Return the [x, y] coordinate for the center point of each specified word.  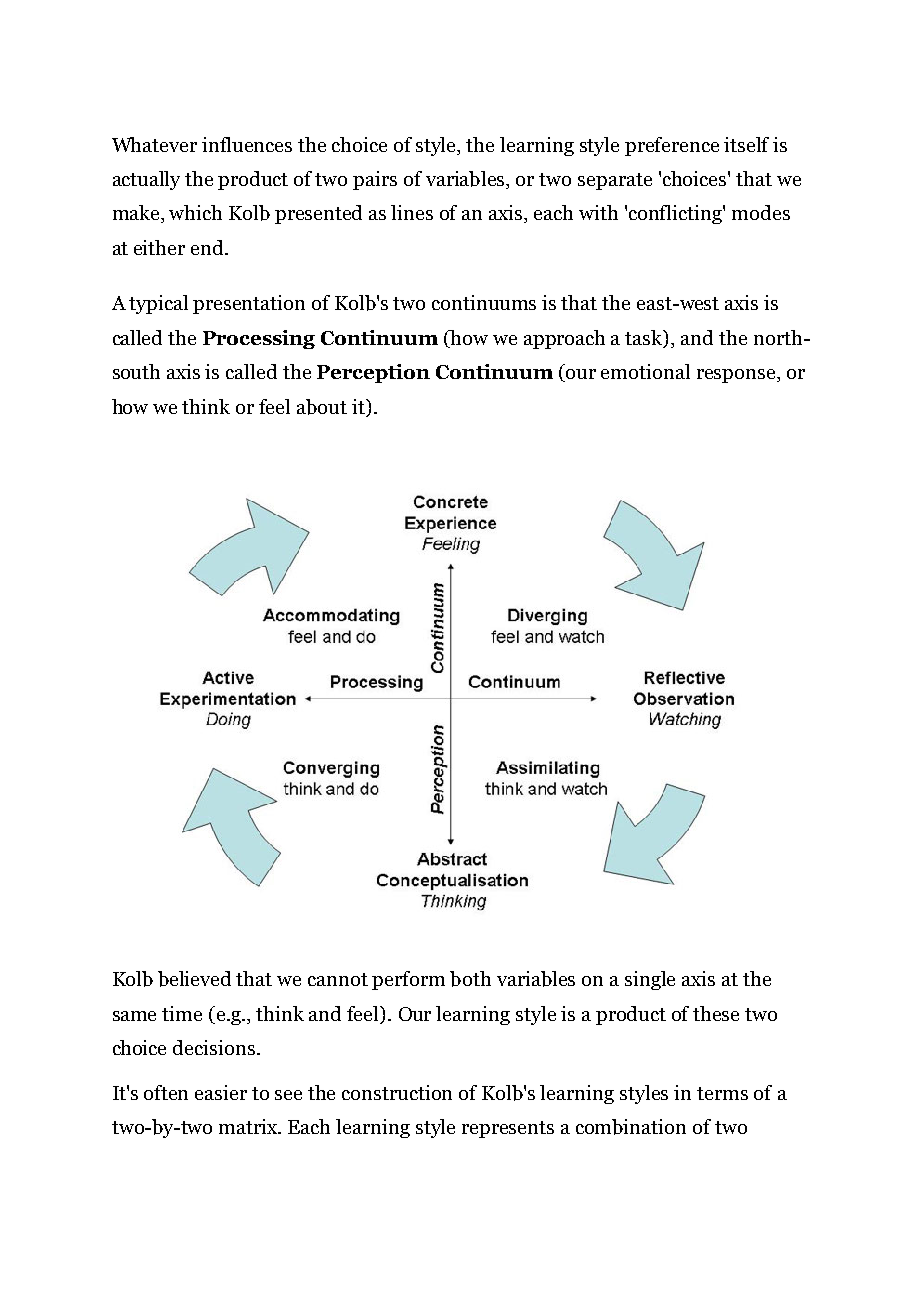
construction [397, 1092]
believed [194, 979]
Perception [373, 373]
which [195, 212]
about [322, 407]
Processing [259, 339]
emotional [645, 371]
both [470, 979]
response [737, 376]
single [650, 980]
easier [221, 1092]
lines [412, 212]
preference [672, 146]
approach [564, 339]
